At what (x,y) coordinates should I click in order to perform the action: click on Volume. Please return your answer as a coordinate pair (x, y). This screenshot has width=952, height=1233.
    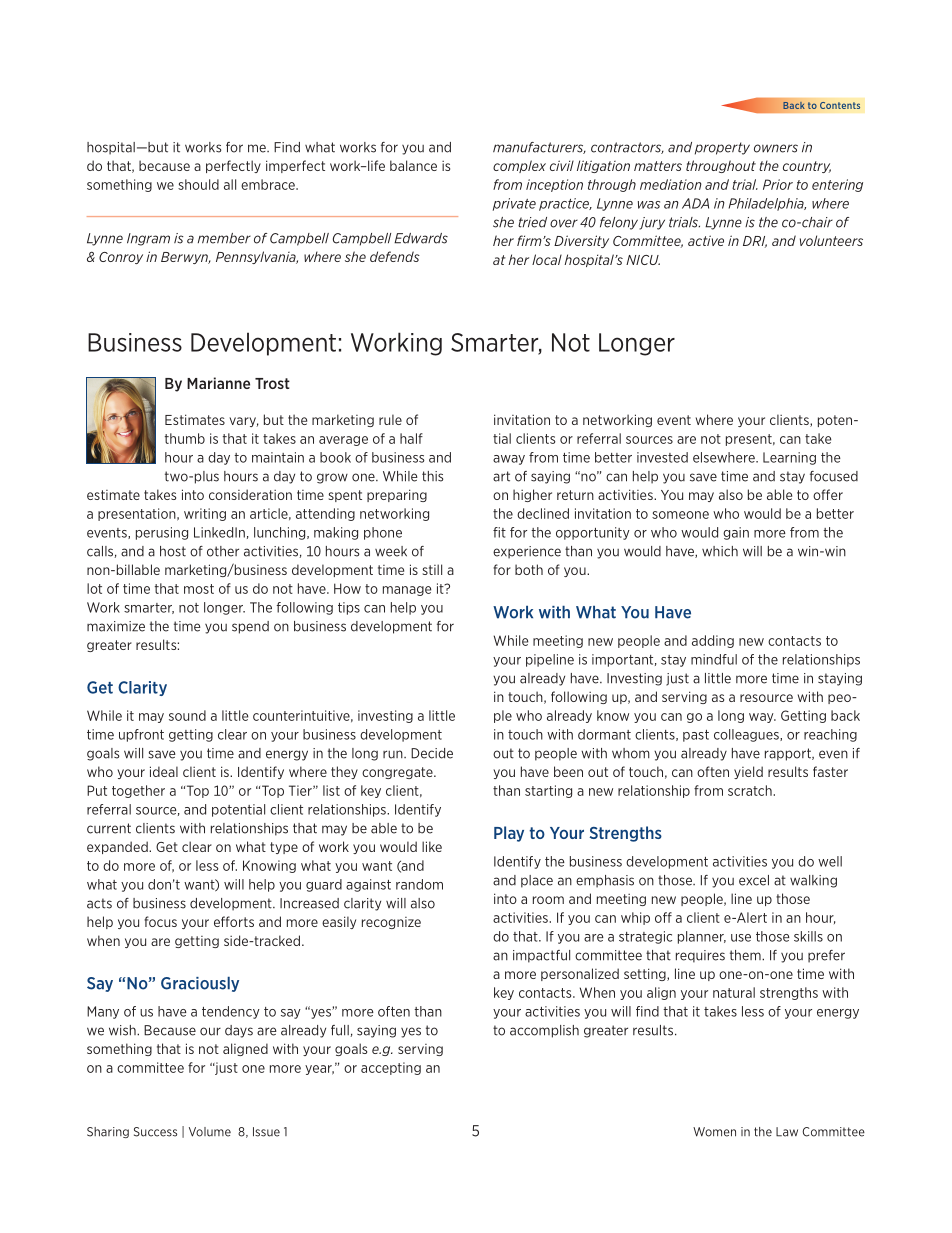
    Looking at the image, I should click on (210, 1132).
